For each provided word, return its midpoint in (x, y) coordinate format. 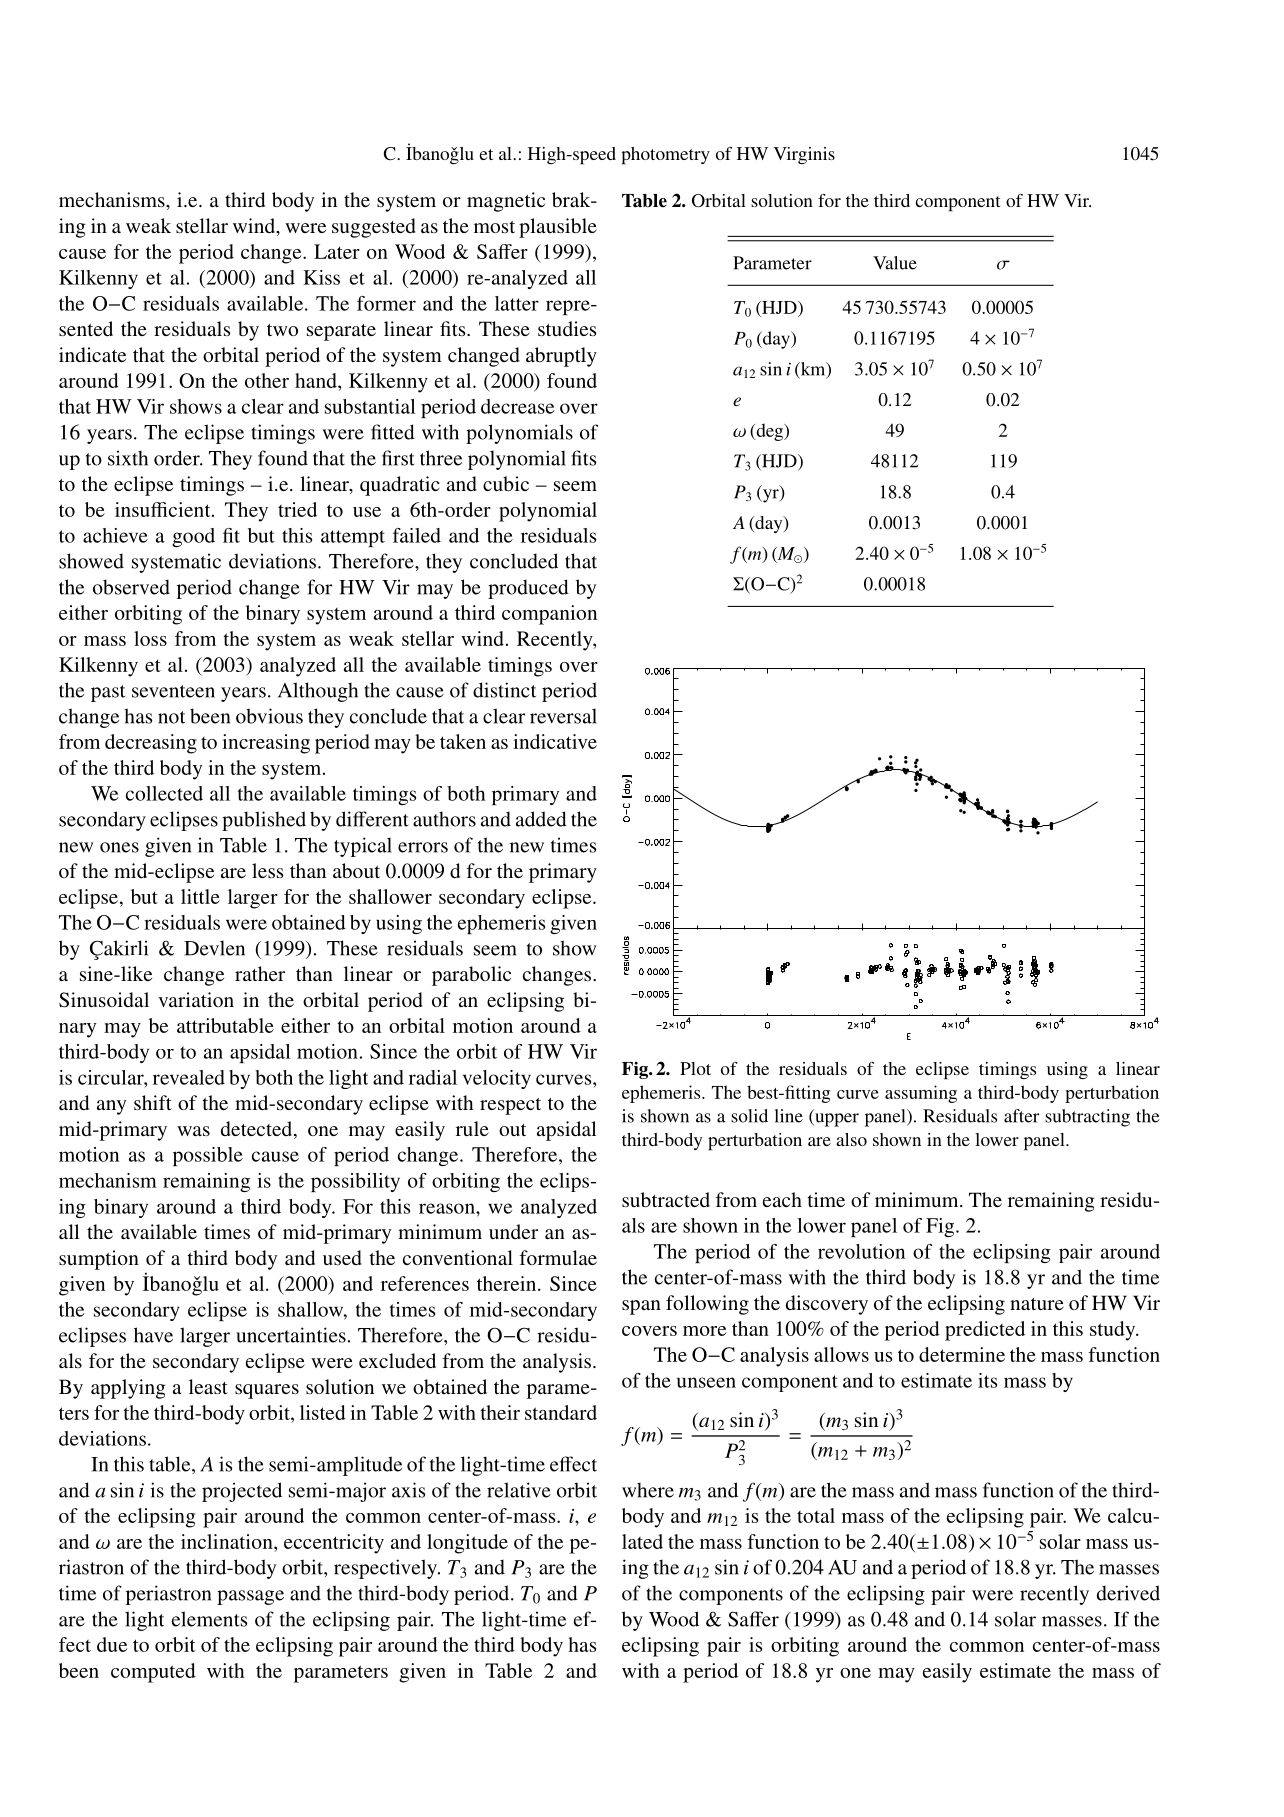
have (153, 1335)
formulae (558, 1257)
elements (209, 1619)
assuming (921, 1094)
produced (528, 589)
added (541, 819)
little (200, 896)
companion (549, 615)
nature (1037, 1304)
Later (337, 251)
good (193, 537)
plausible (558, 228)
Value (895, 263)
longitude (467, 1544)
